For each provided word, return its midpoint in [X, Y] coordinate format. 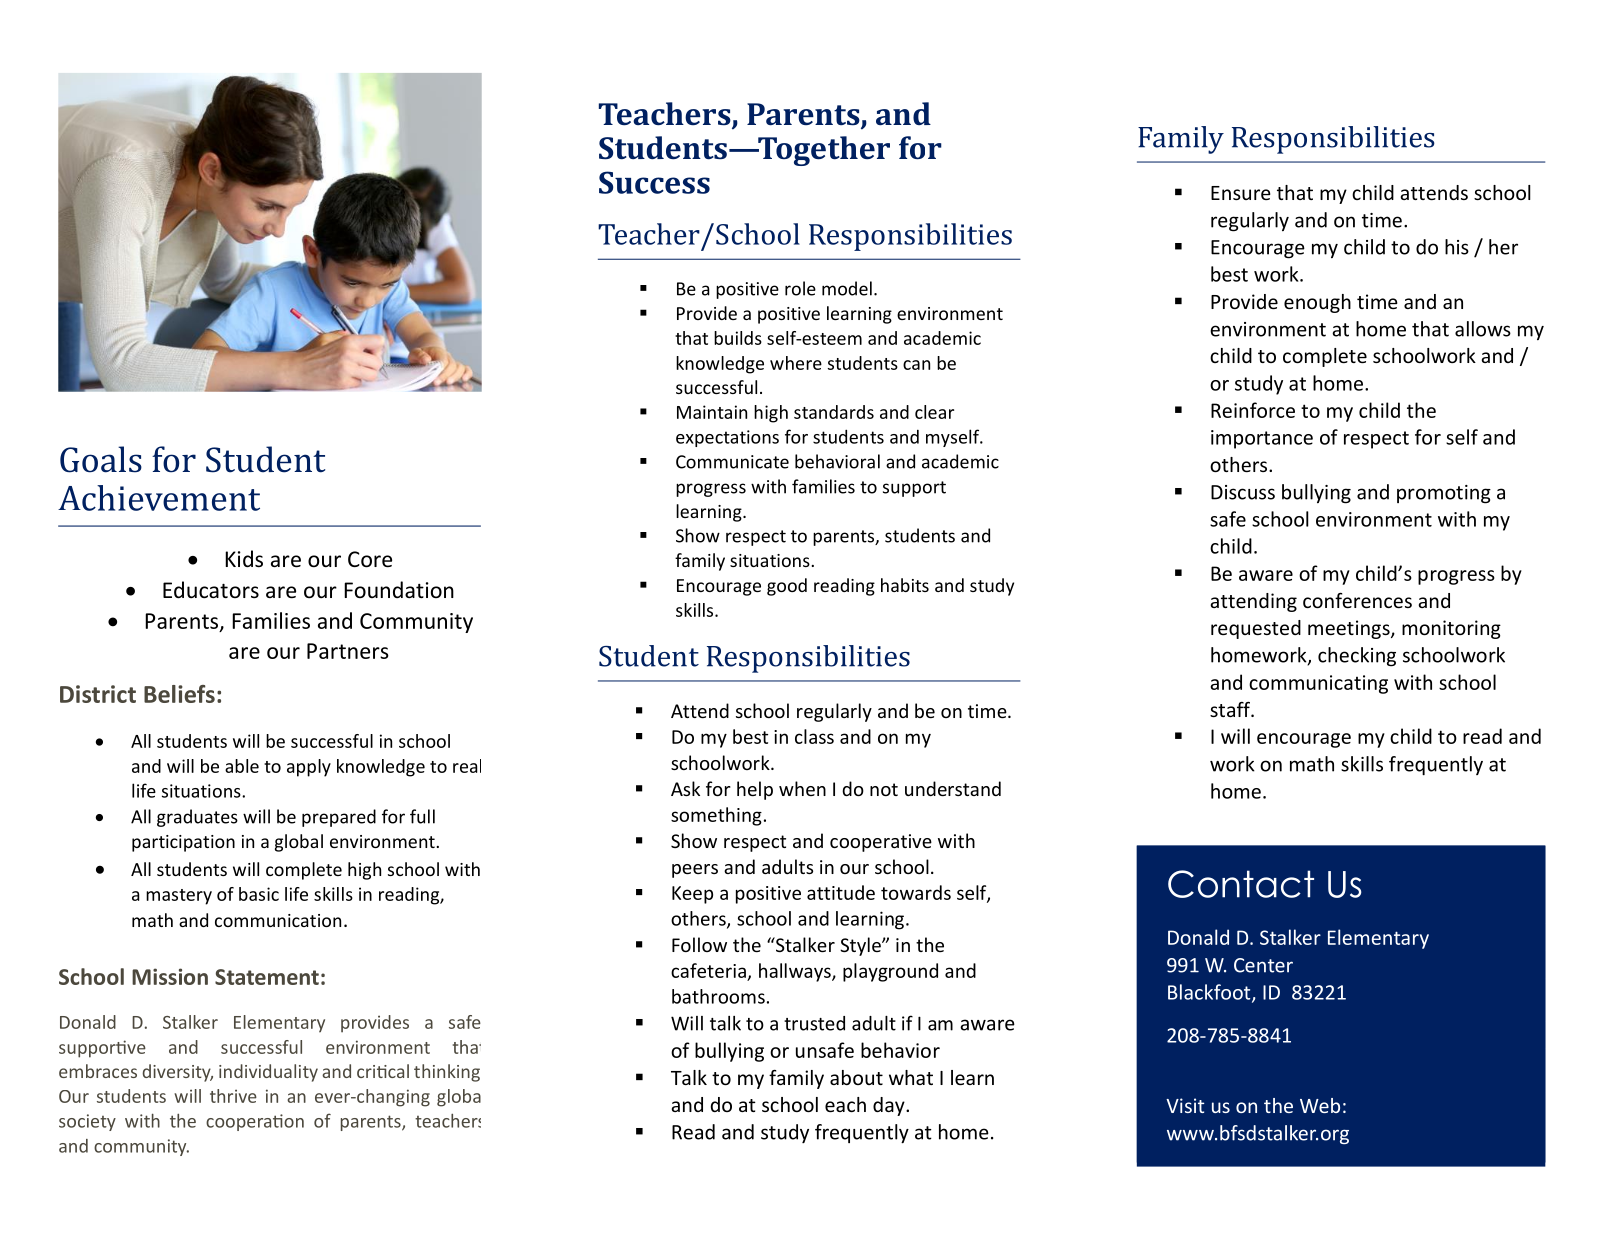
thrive [233, 1096]
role [800, 288]
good [787, 587]
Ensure [1241, 193]
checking [1357, 657]
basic [259, 894]
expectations [727, 438]
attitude [841, 892]
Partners [348, 651]
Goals [101, 459]
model [847, 288]
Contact [1241, 884]
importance [1262, 439]
